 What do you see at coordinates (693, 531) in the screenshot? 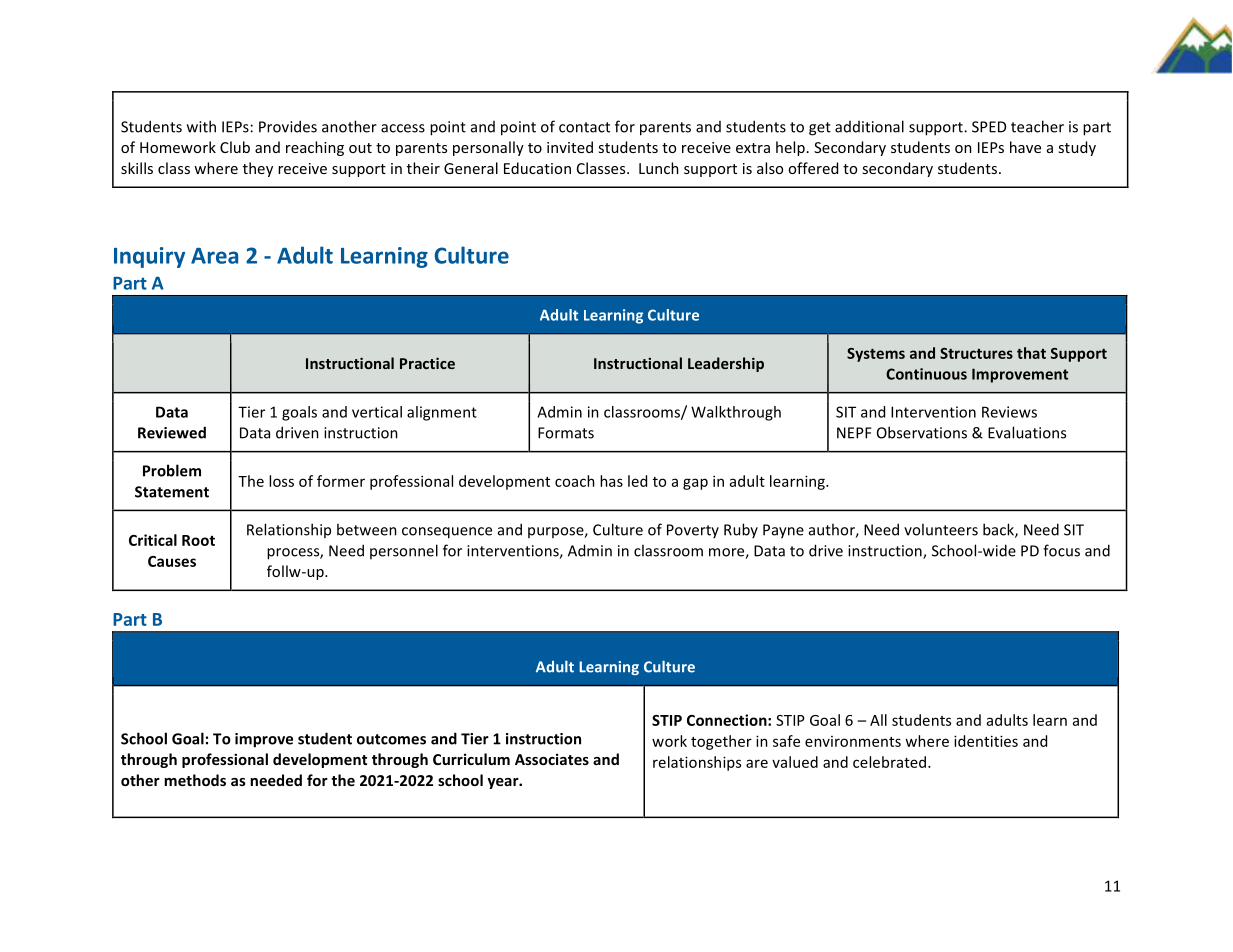
I see `Poverty` at bounding box center [693, 531].
